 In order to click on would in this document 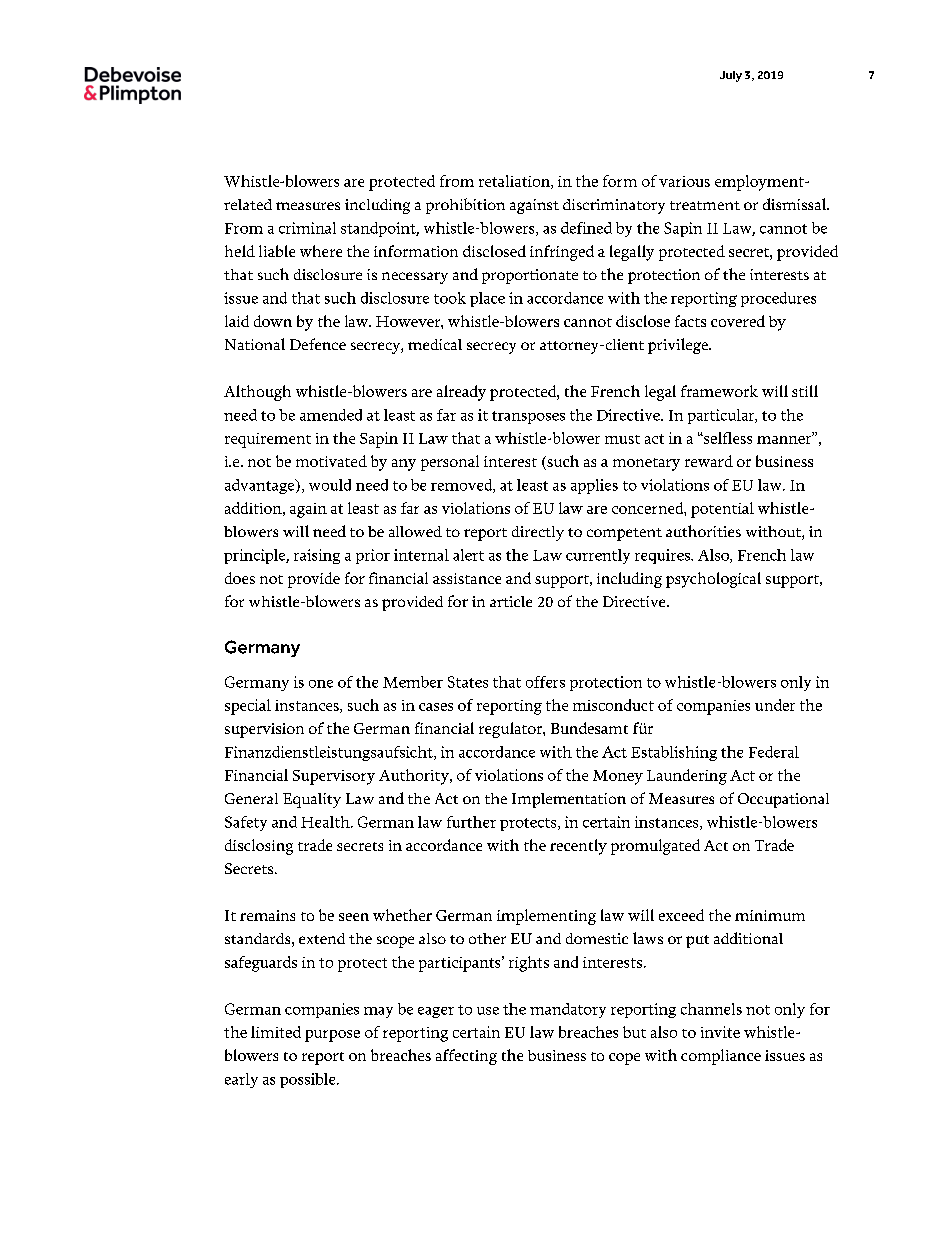, I will do `click(330, 485)`.
